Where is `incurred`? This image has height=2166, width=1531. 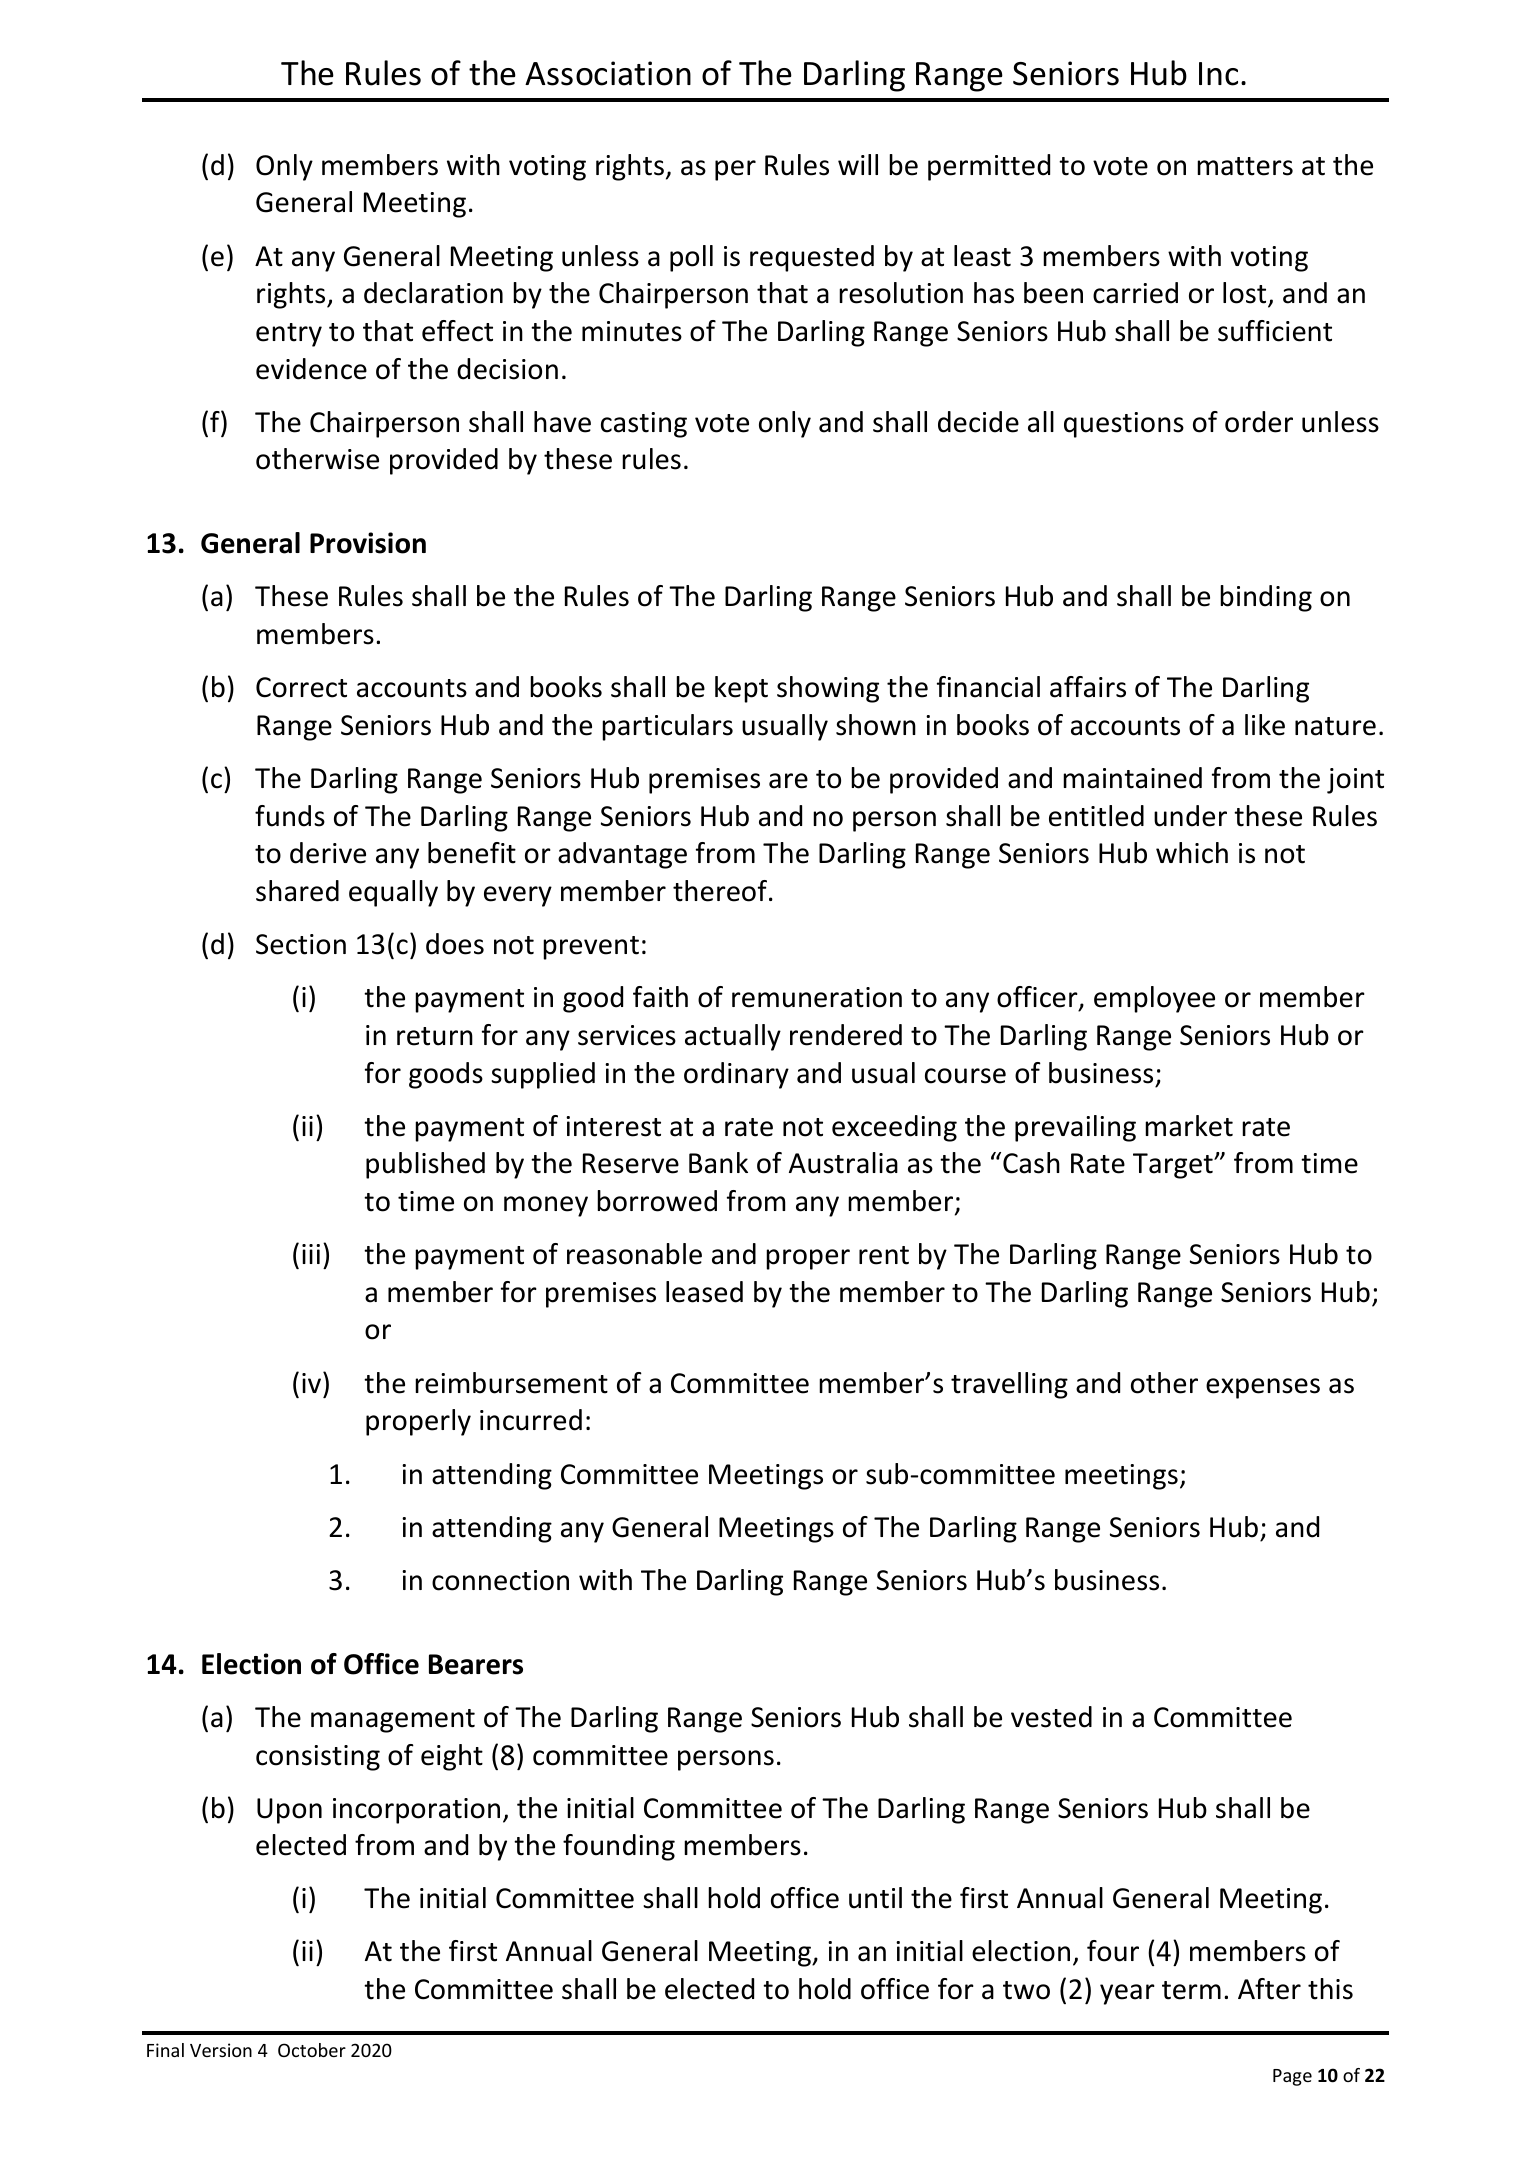 incurred is located at coordinates (531, 1420).
